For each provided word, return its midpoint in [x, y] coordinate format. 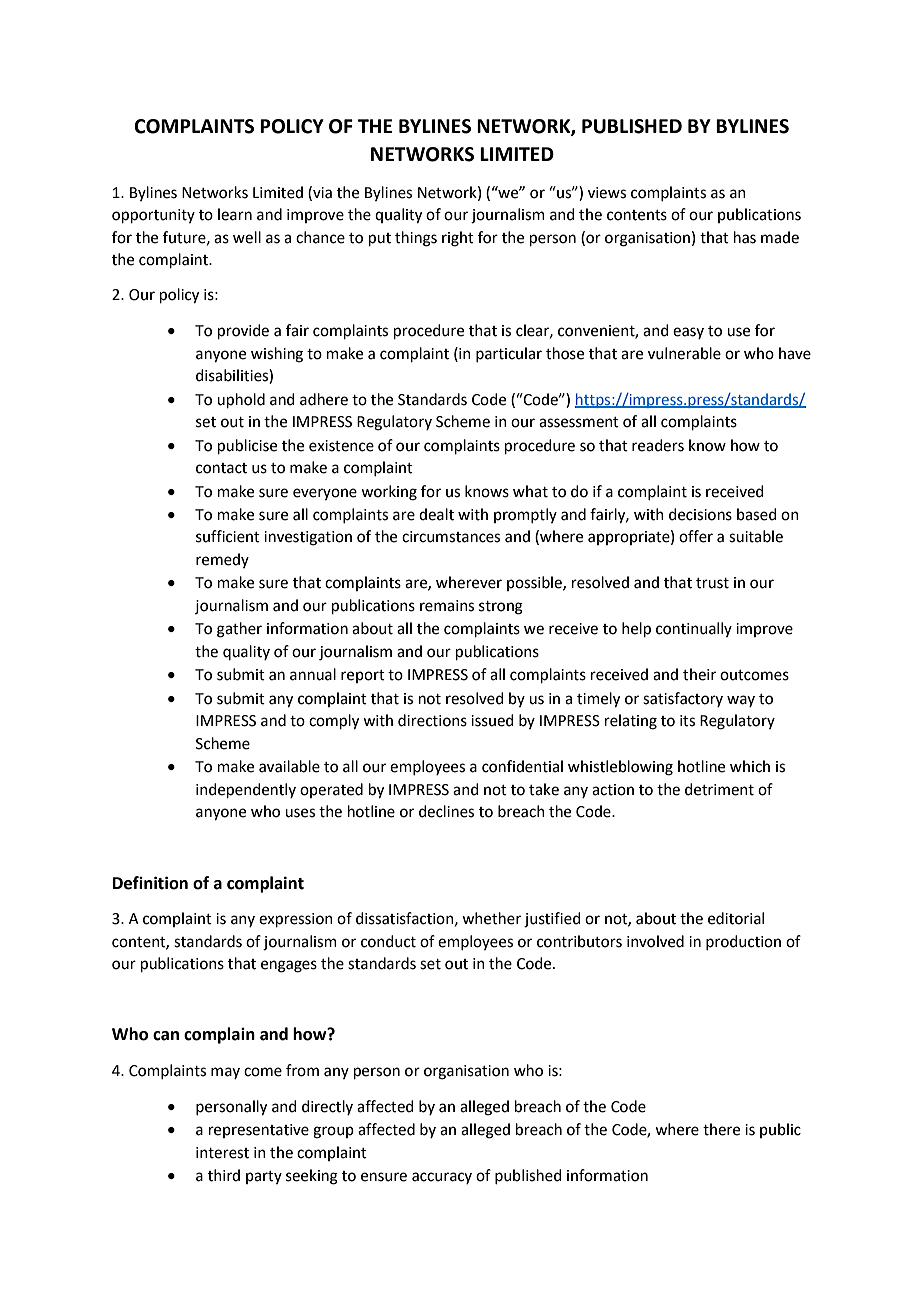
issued [492, 720]
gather [239, 630]
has [745, 237]
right [458, 239]
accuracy [442, 1178]
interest [222, 1153]
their [699, 674]
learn [235, 214]
